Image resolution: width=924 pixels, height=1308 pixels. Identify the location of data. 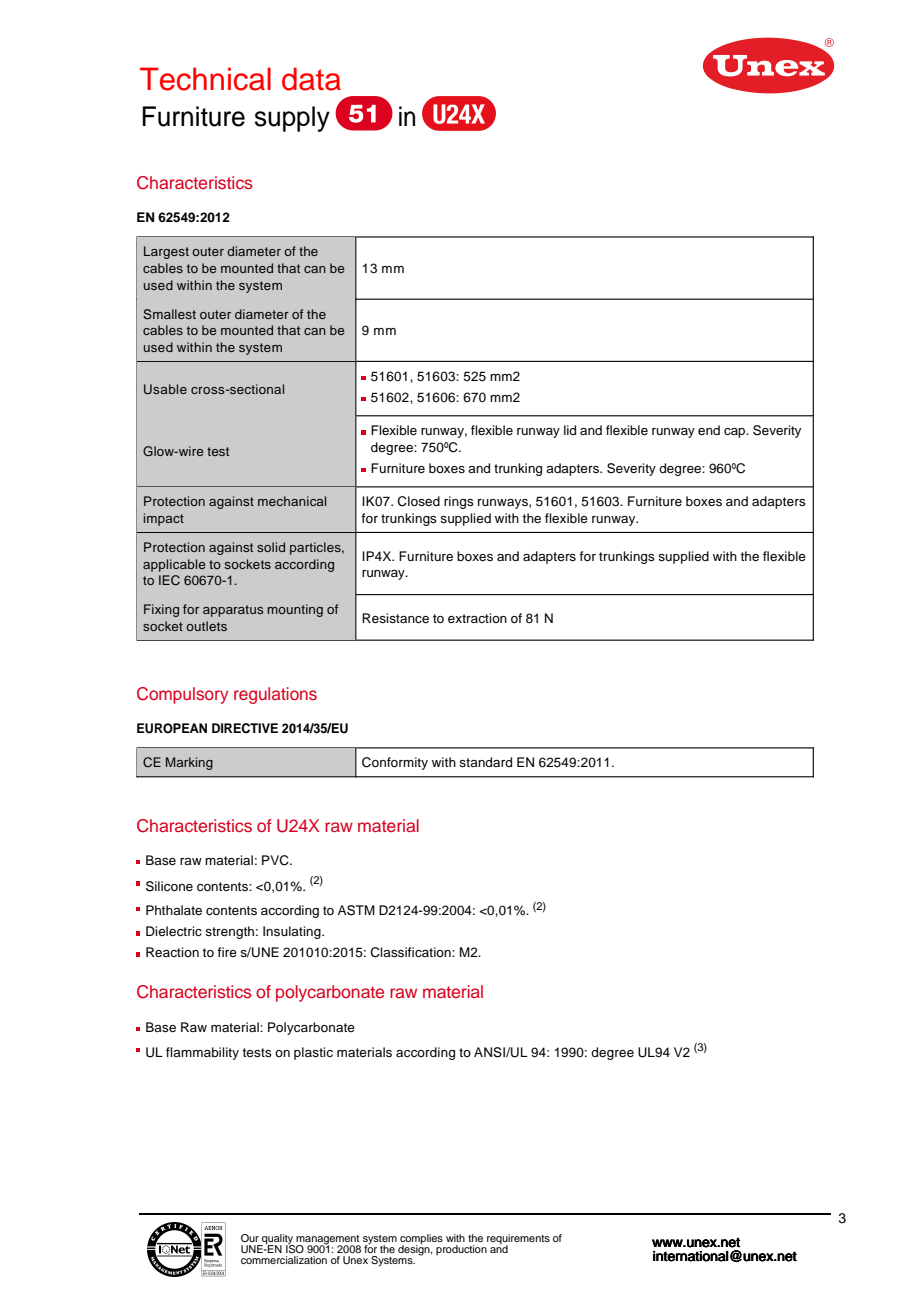
(311, 79).
